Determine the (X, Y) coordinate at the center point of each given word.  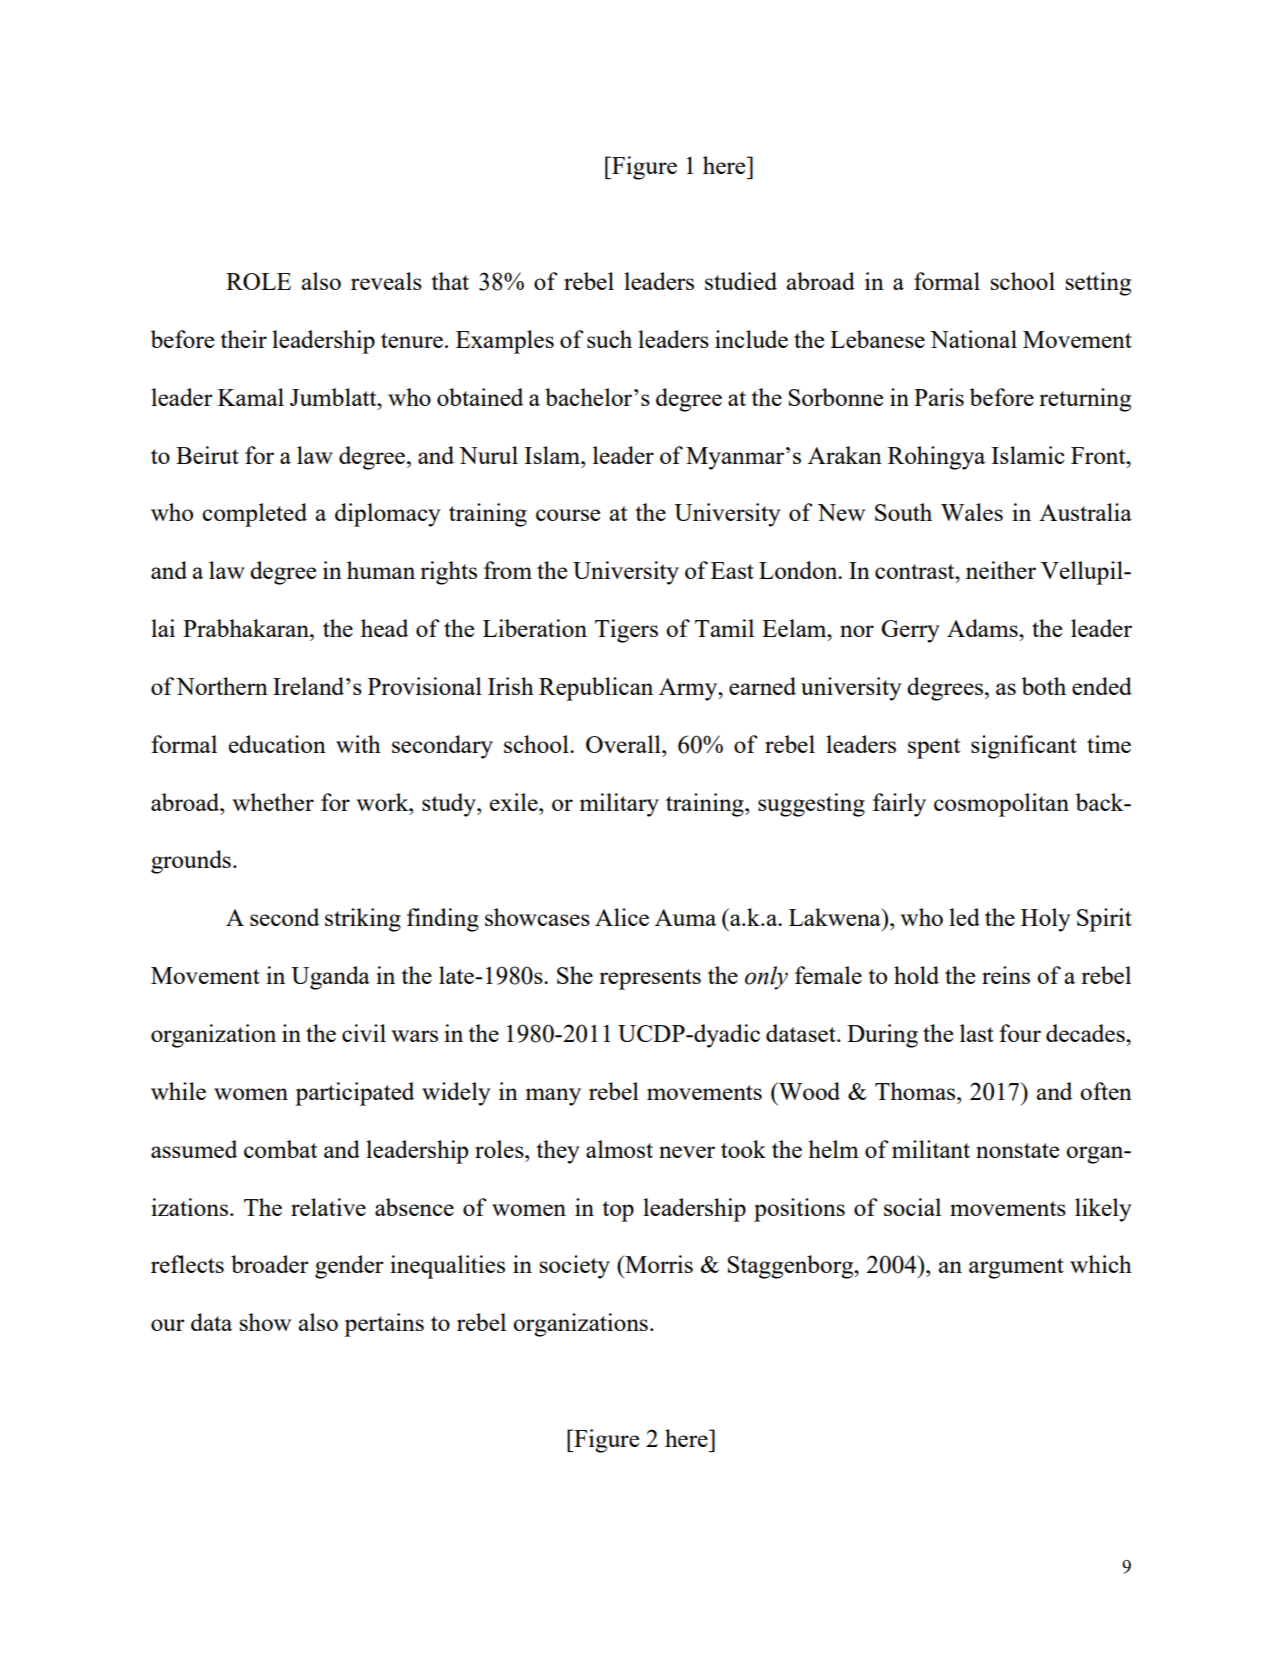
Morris (658, 1264)
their (243, 339)
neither (1001, 570)
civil (364, 1033)
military (619, 805)
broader (269, 1264)
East (732, 570)
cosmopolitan (1001, 805)
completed (254, 515)
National (973, 339)
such (609, 339)
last (977, 1033)
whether (273, 802)
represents (650, 979)
